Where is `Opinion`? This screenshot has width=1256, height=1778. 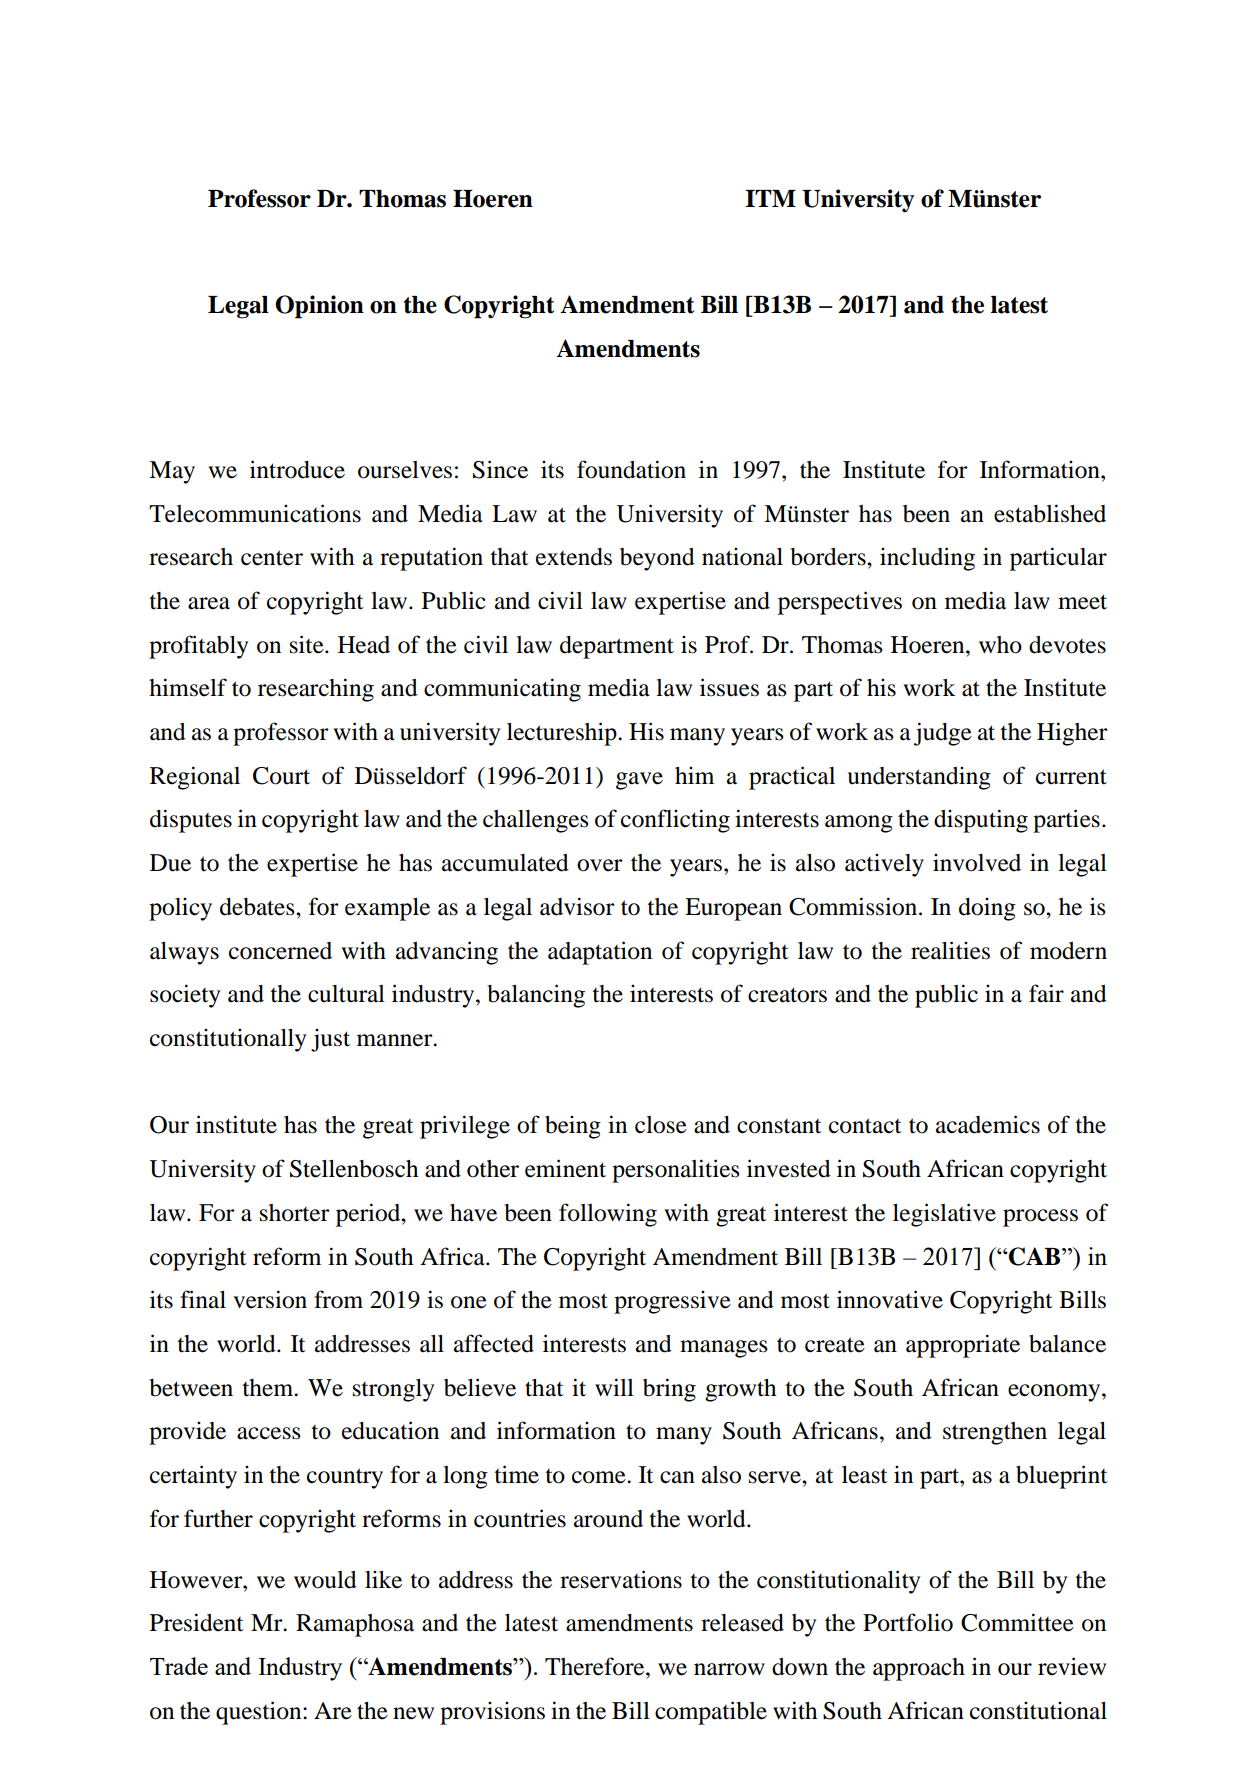
Opinion is located at coordinates (319, 307).
